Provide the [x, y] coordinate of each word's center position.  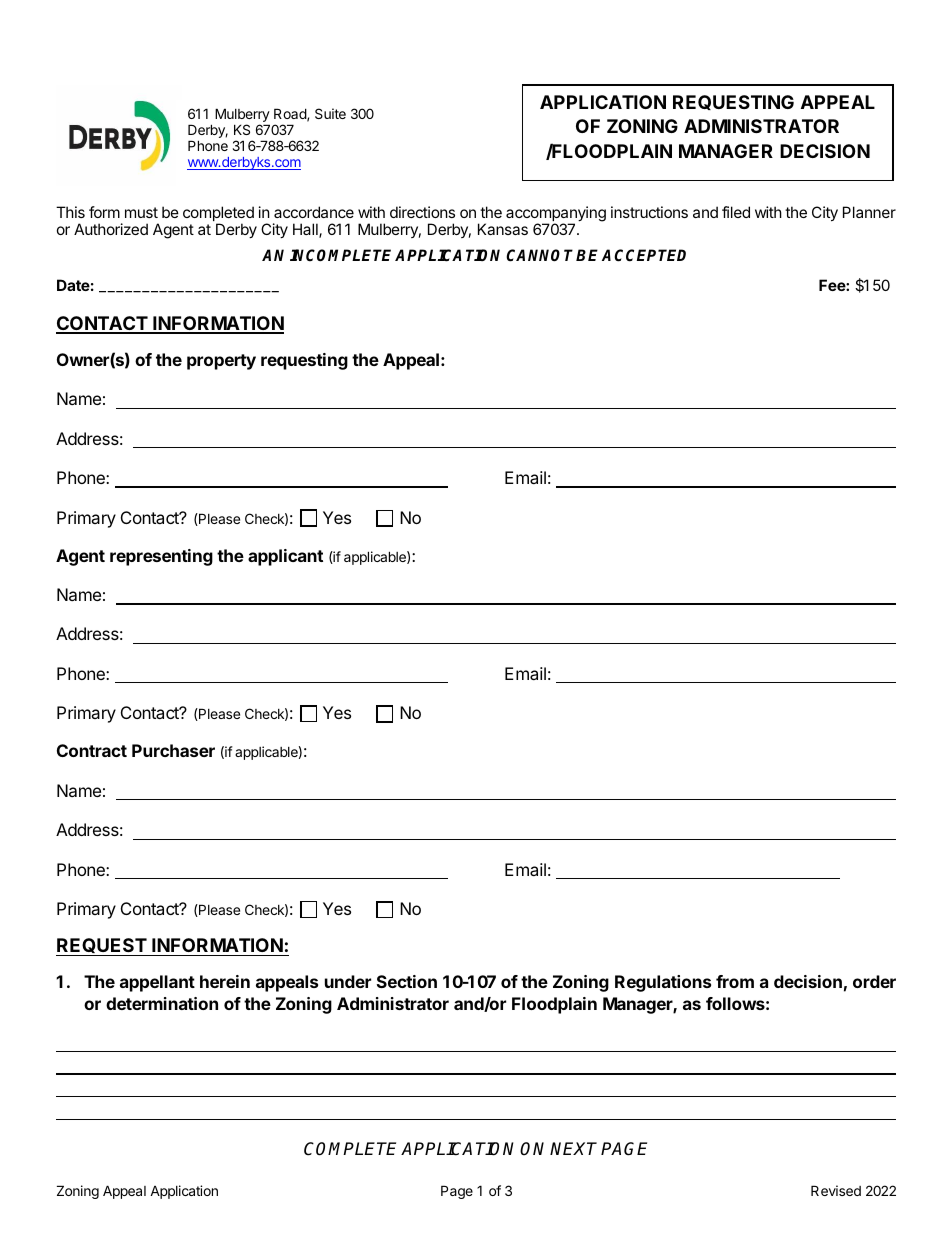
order [874, 981]
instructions [649, 212]
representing [161, 557]
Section [407, 981]
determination [162, 1003]
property [221, 362]
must [141, 212]
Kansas [503, 229]
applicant [285, 557]
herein [225, 981]
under [348, 981]
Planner [869, 212]
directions [422, 212]
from [735, 981]
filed [736, 212]
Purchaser [173, 750]
